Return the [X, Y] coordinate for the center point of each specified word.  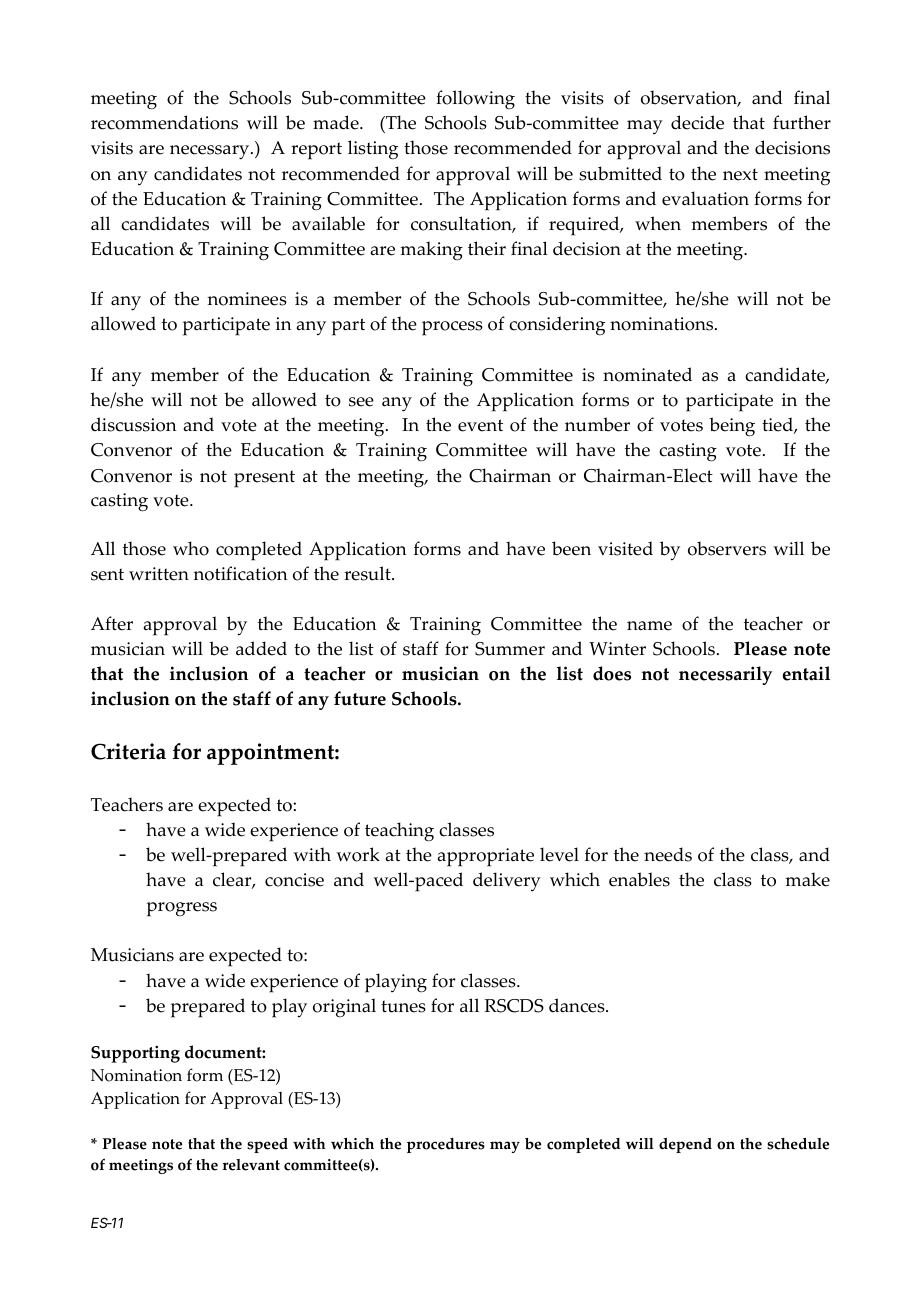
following [475, 100]
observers [727, 548]
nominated [647, 374]
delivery [507, 881]
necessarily [725, 675]
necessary [211, 152]
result [368, 573]
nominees [247, 299]
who [191, 548]
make [807, 879]
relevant [251, 1165]
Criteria [128, 751]
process [452, 328]
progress [182, 909]
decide [697, 122]
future [360, 698]
